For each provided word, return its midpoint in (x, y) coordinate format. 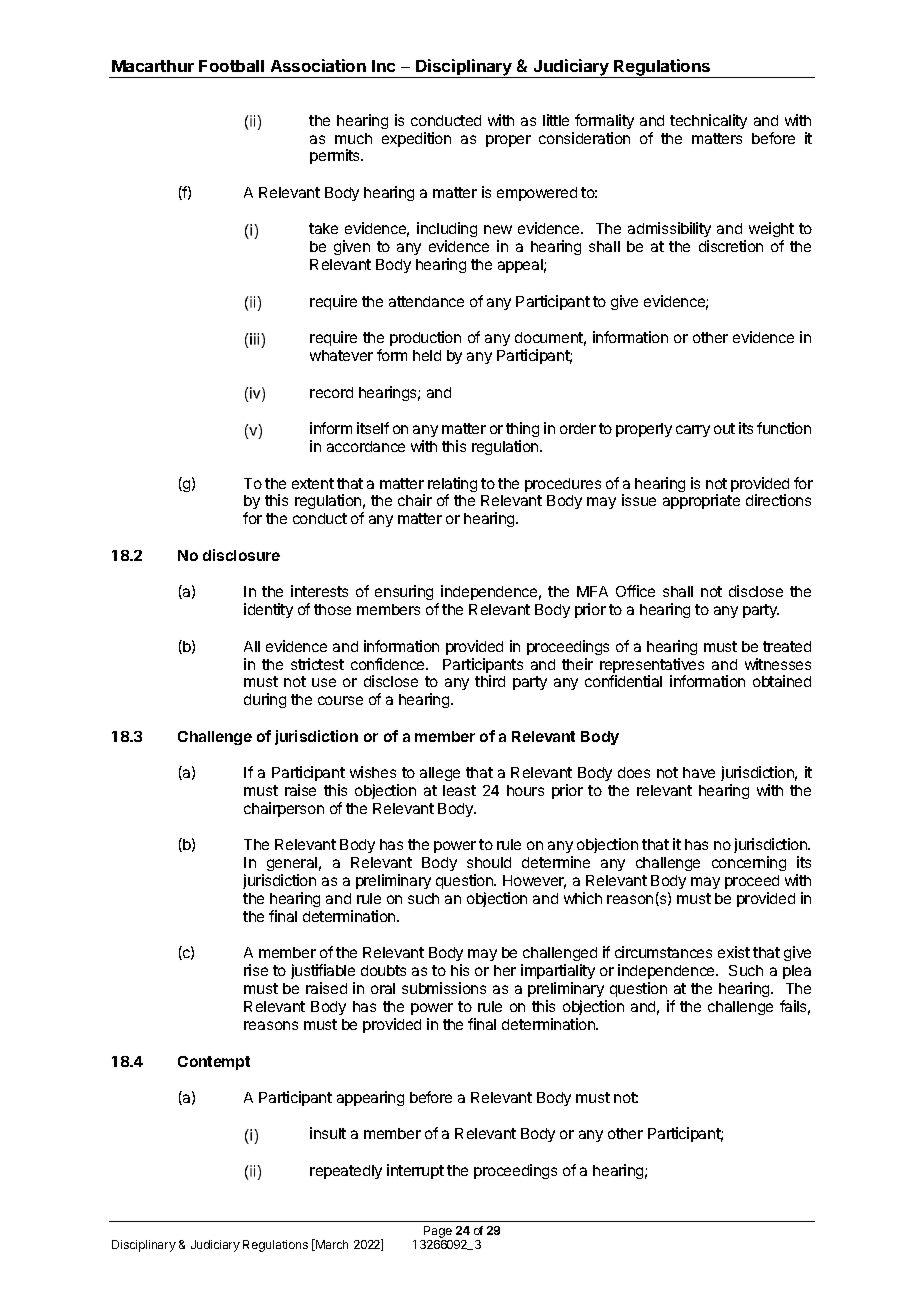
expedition (416, 139)
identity (268, 610)
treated (787, 646)
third (490, 681)
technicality (708, 121)
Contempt (214, 1063)
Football (231, 66)
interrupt (415, 1171)
